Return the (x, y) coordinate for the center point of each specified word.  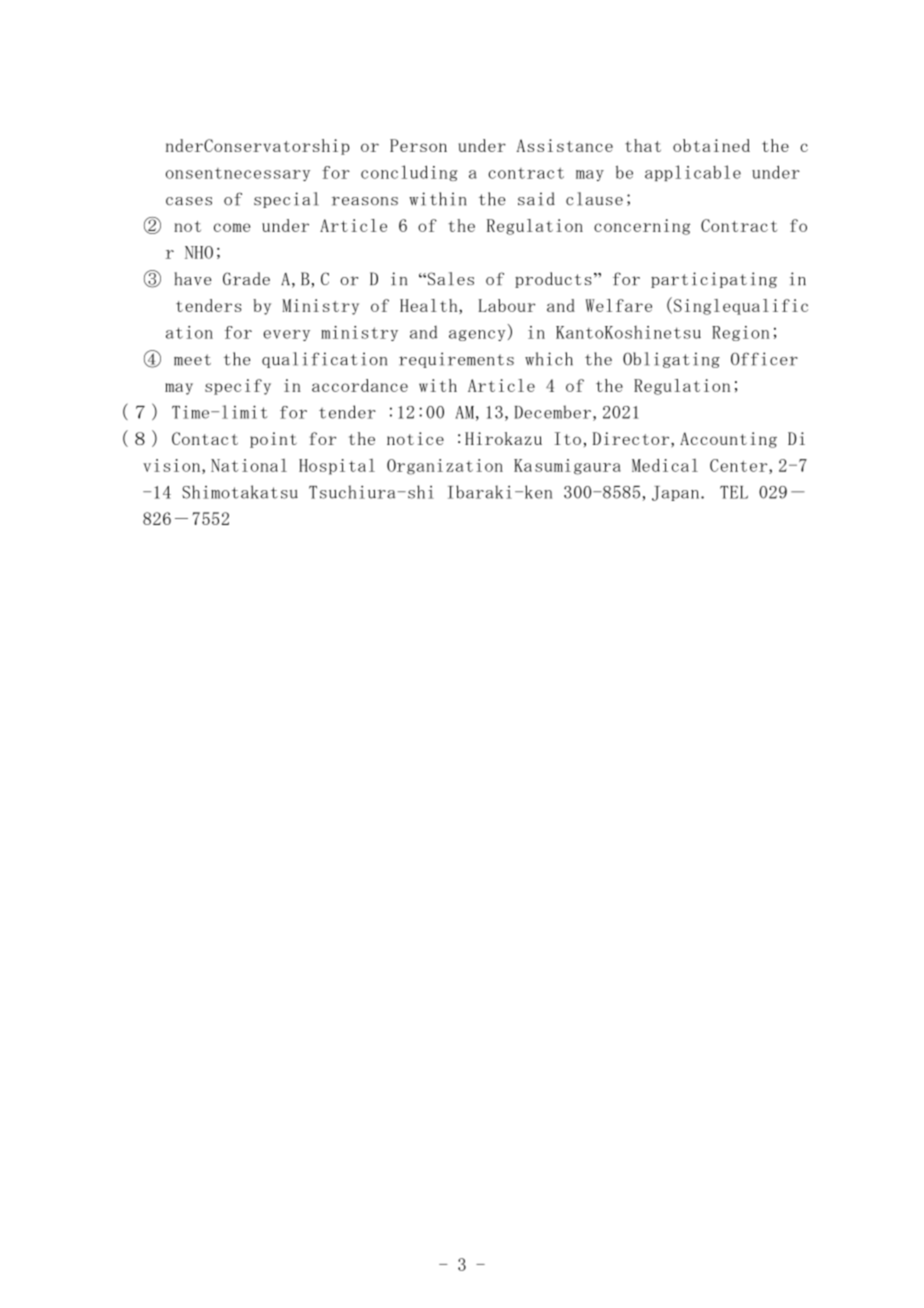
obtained (711, 145)
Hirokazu (503, 438)
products (553, 280)
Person (418, 145)
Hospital (337, 467)
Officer (764, 359)
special (286, 200)
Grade (246, 278)
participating (714, 280)
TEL (734, 492)
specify (238, 387)
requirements (456, 360)
